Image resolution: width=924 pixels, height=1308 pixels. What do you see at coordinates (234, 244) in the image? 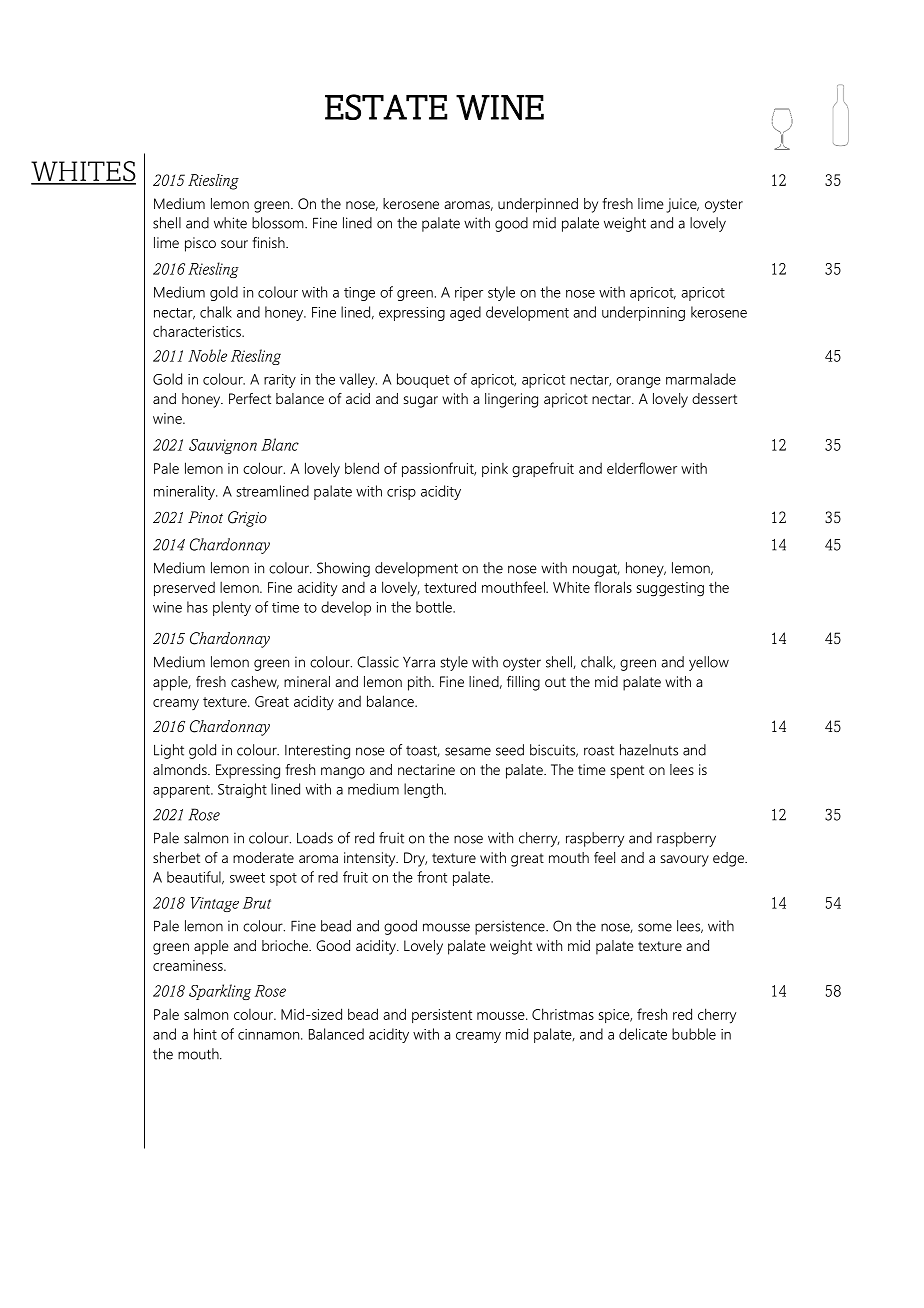
I see `sour` at bounding box center [234, 244].
